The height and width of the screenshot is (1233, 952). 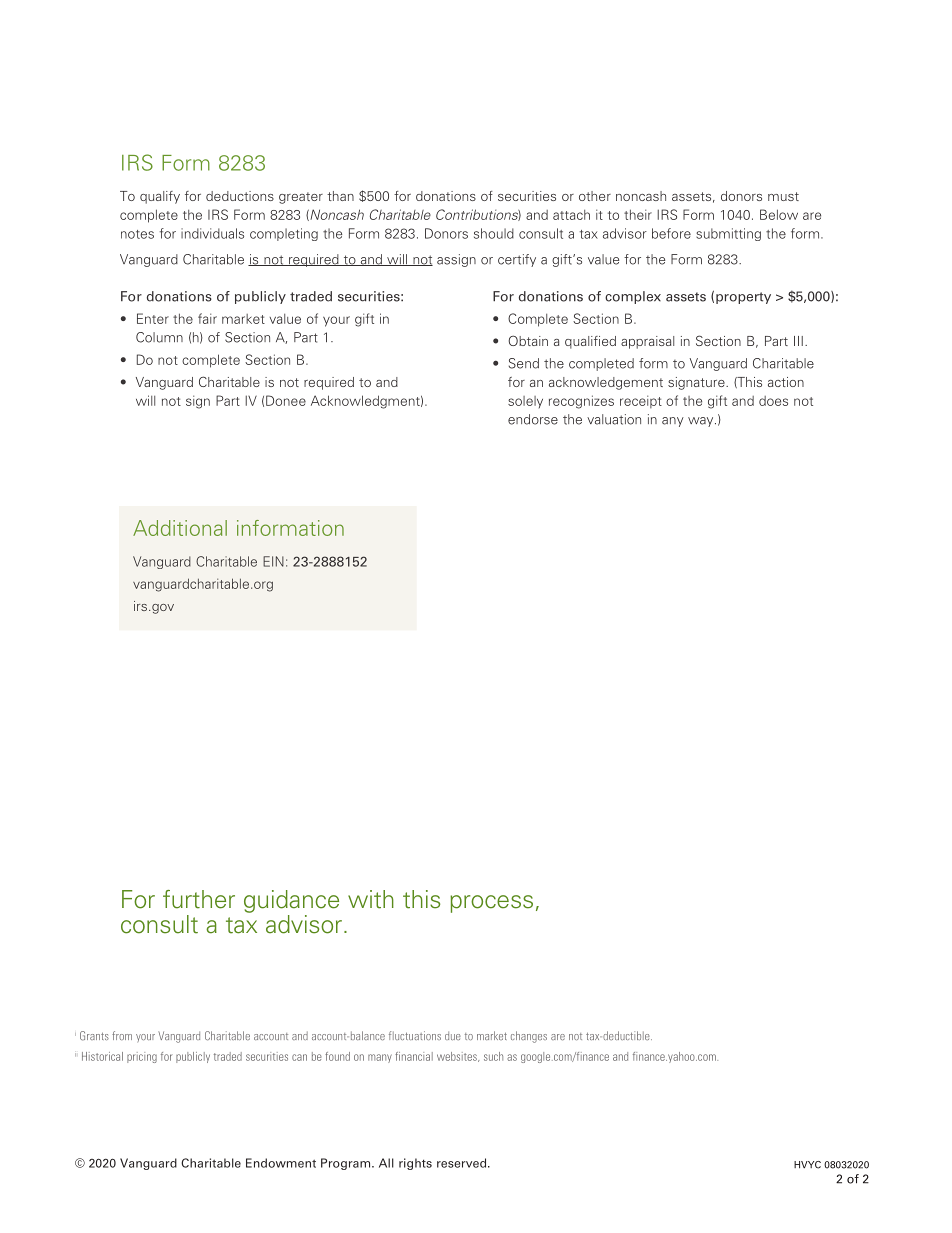 I want to click on should, so click(x=494, y=233).
